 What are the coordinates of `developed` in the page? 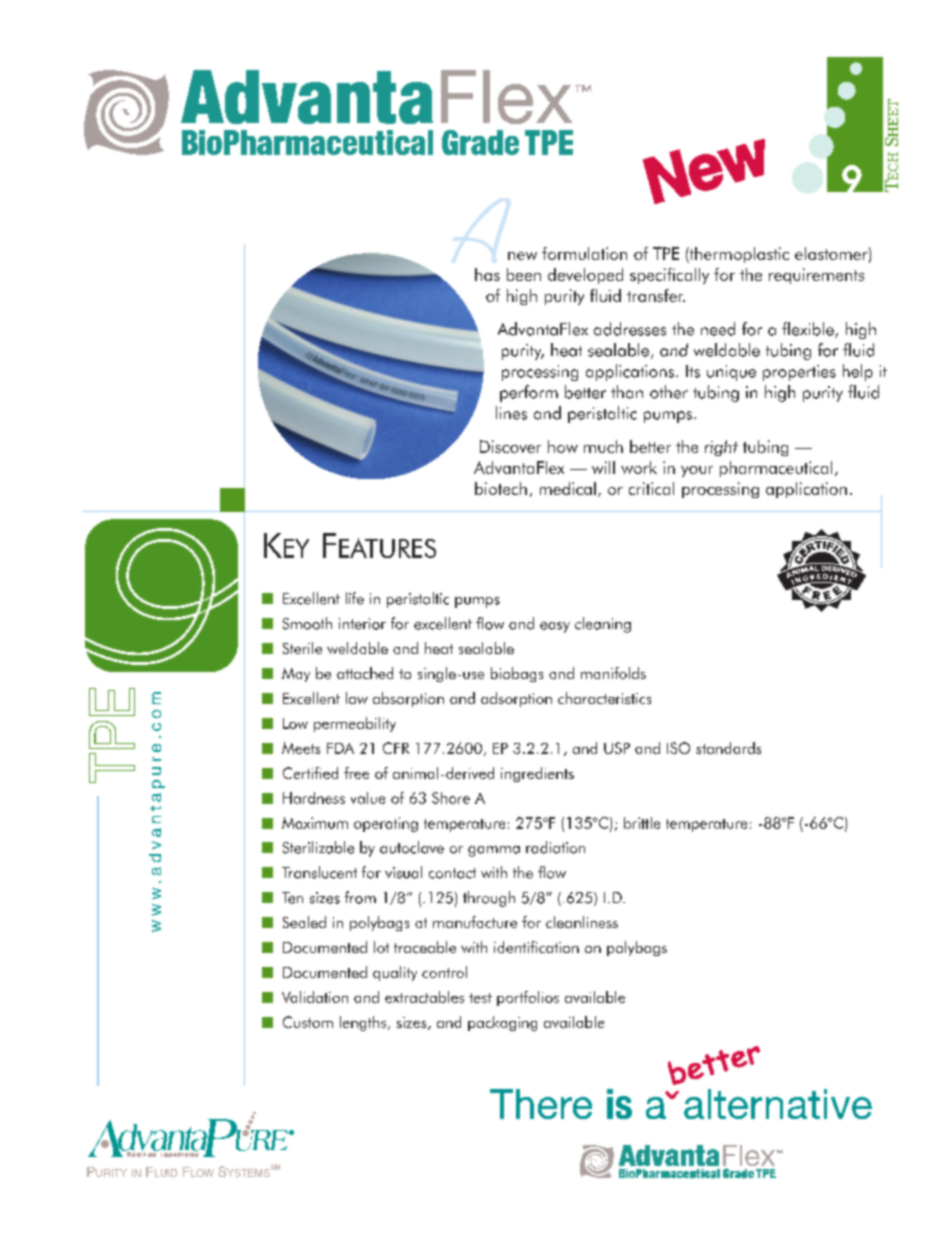 It's located at (585, 276).
